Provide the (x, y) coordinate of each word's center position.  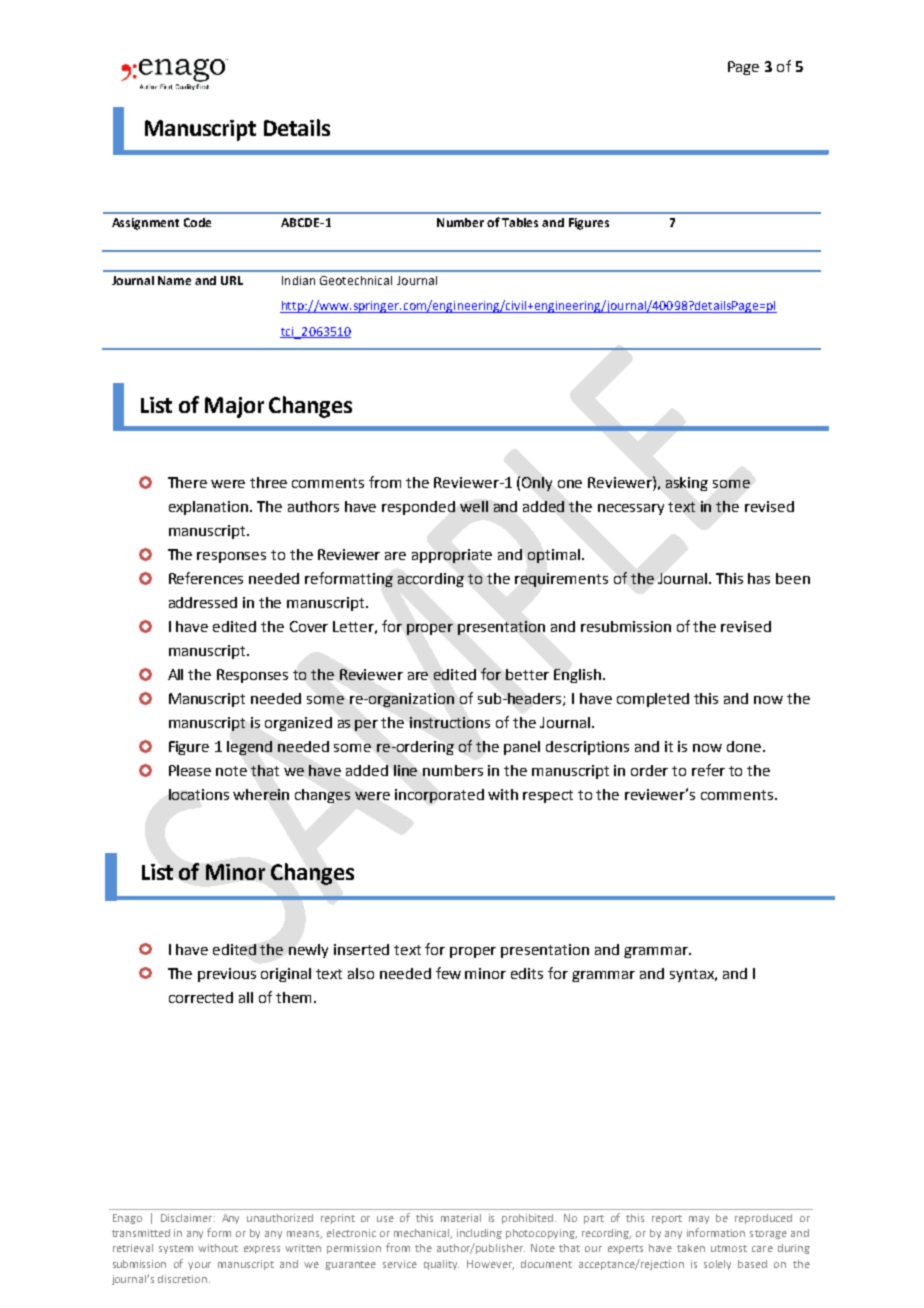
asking (687, 484)
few (448, 973)
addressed (203, 602)
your (199, 1266)
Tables (520, 222)
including (479, 1234)
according (431, 580)
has (759, 578)
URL (232, 280)
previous (227, 975)
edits (527, 973)
